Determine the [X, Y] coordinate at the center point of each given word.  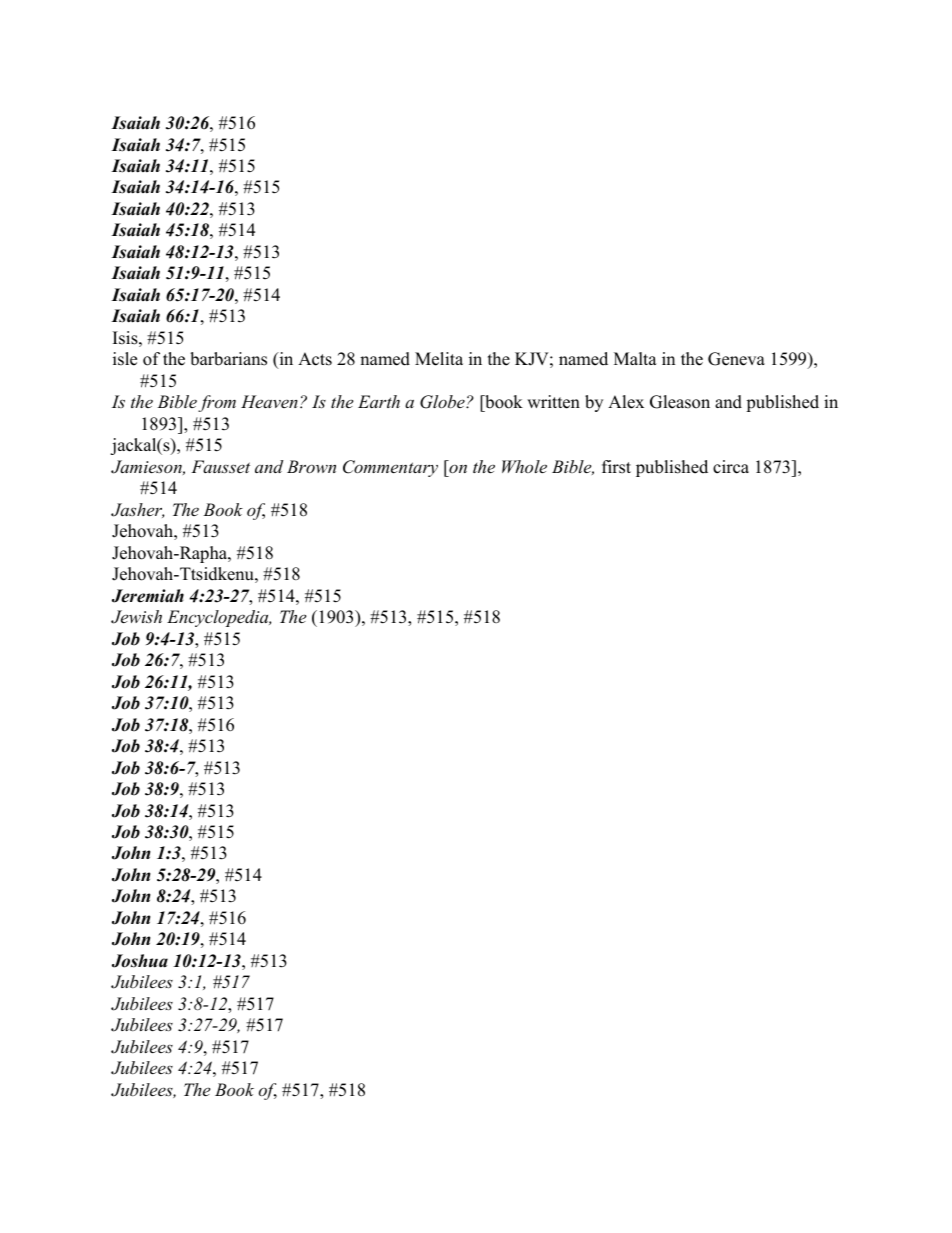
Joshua [140, 961]
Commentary [390, 468]
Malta [635, 358]
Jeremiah [148, 596]
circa [731, 467]
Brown [311, 466]
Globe [443, 402]
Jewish [136, 617]
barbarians [228, 359]
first [616, 467]
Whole [524, 466]
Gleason [680, 402]
